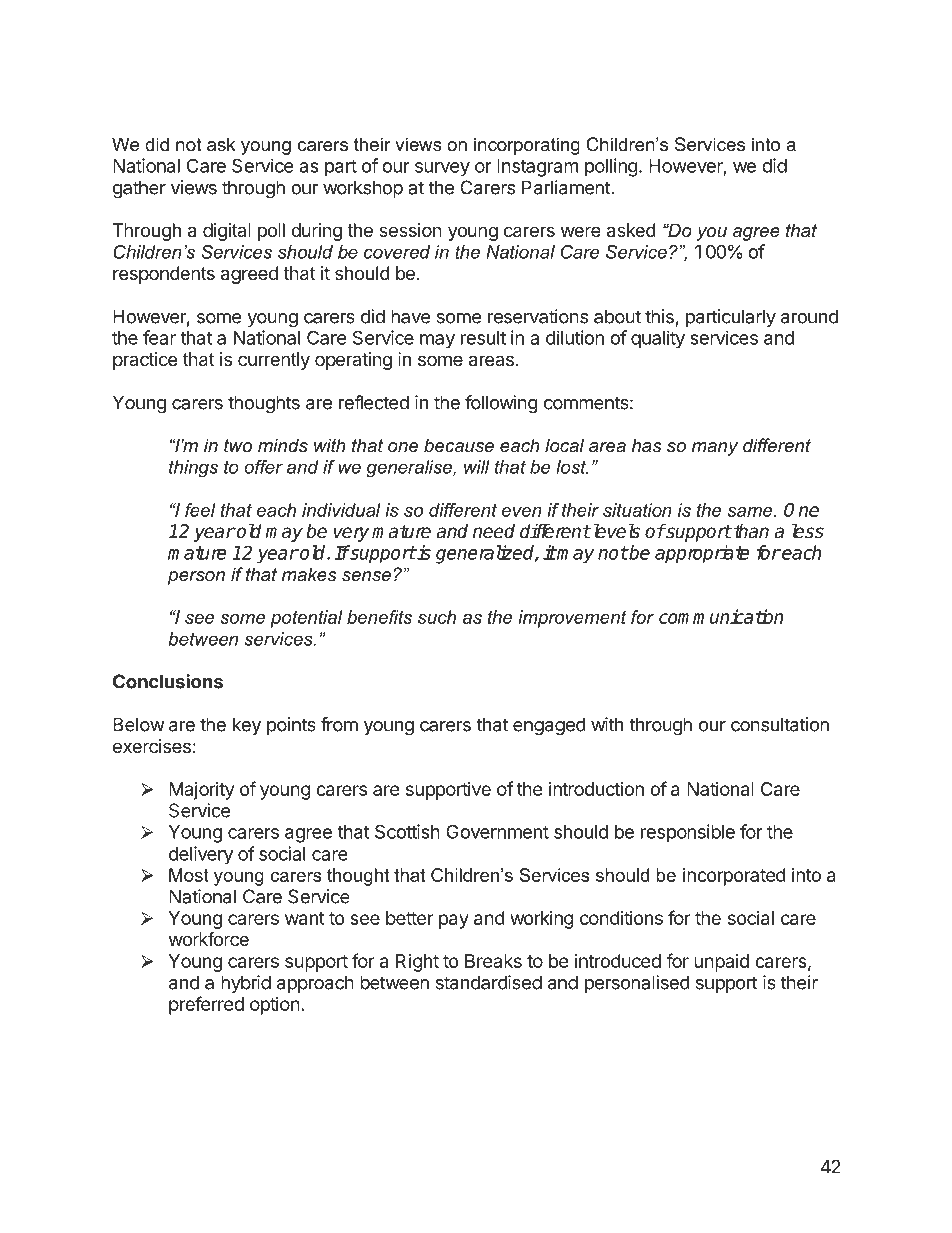  I want to click on asked, so click(631, 230).
